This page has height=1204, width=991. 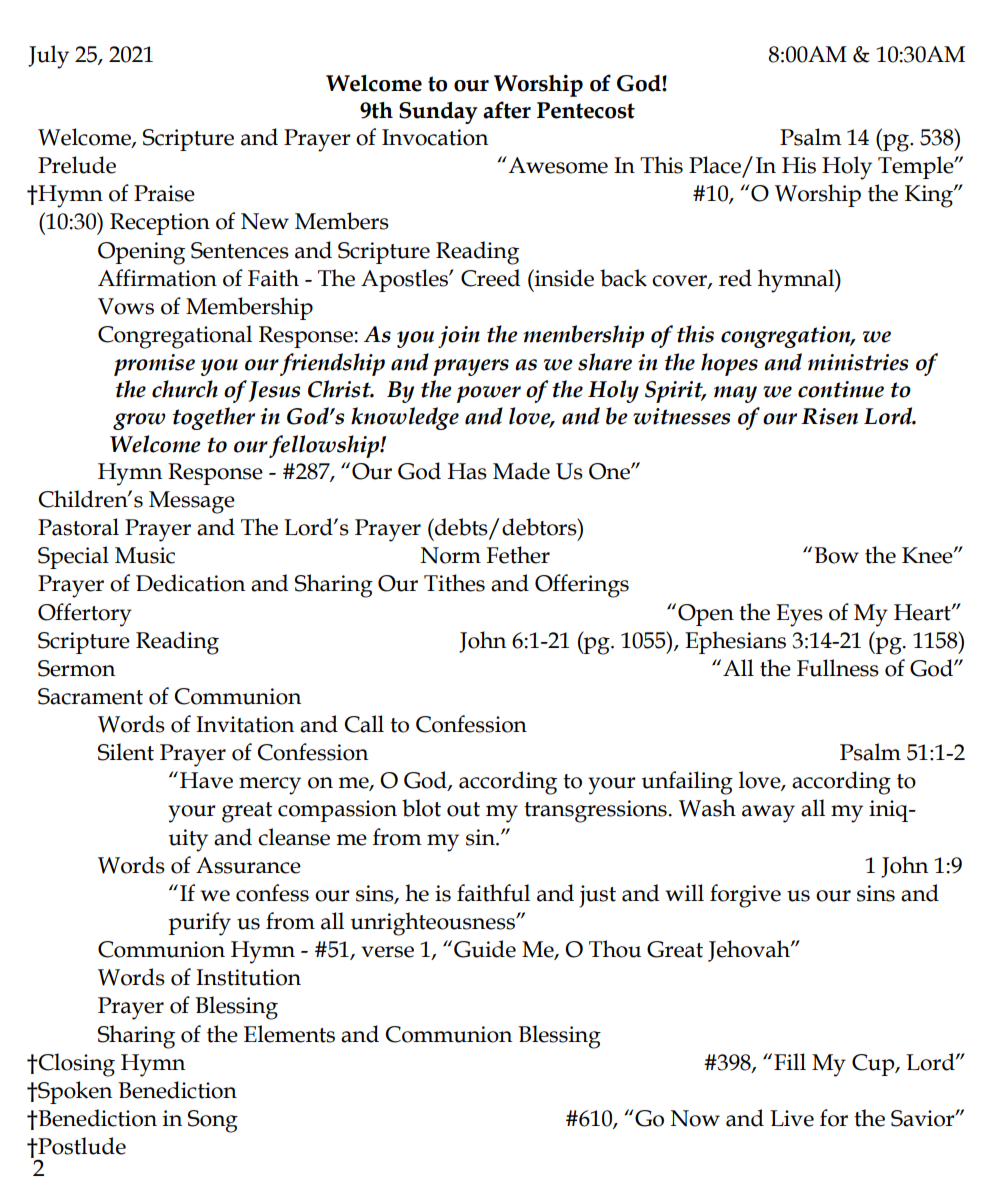 What do you see at coordinates (507, 110) in the page?
I see `after` at bounding box center [507, 110].
